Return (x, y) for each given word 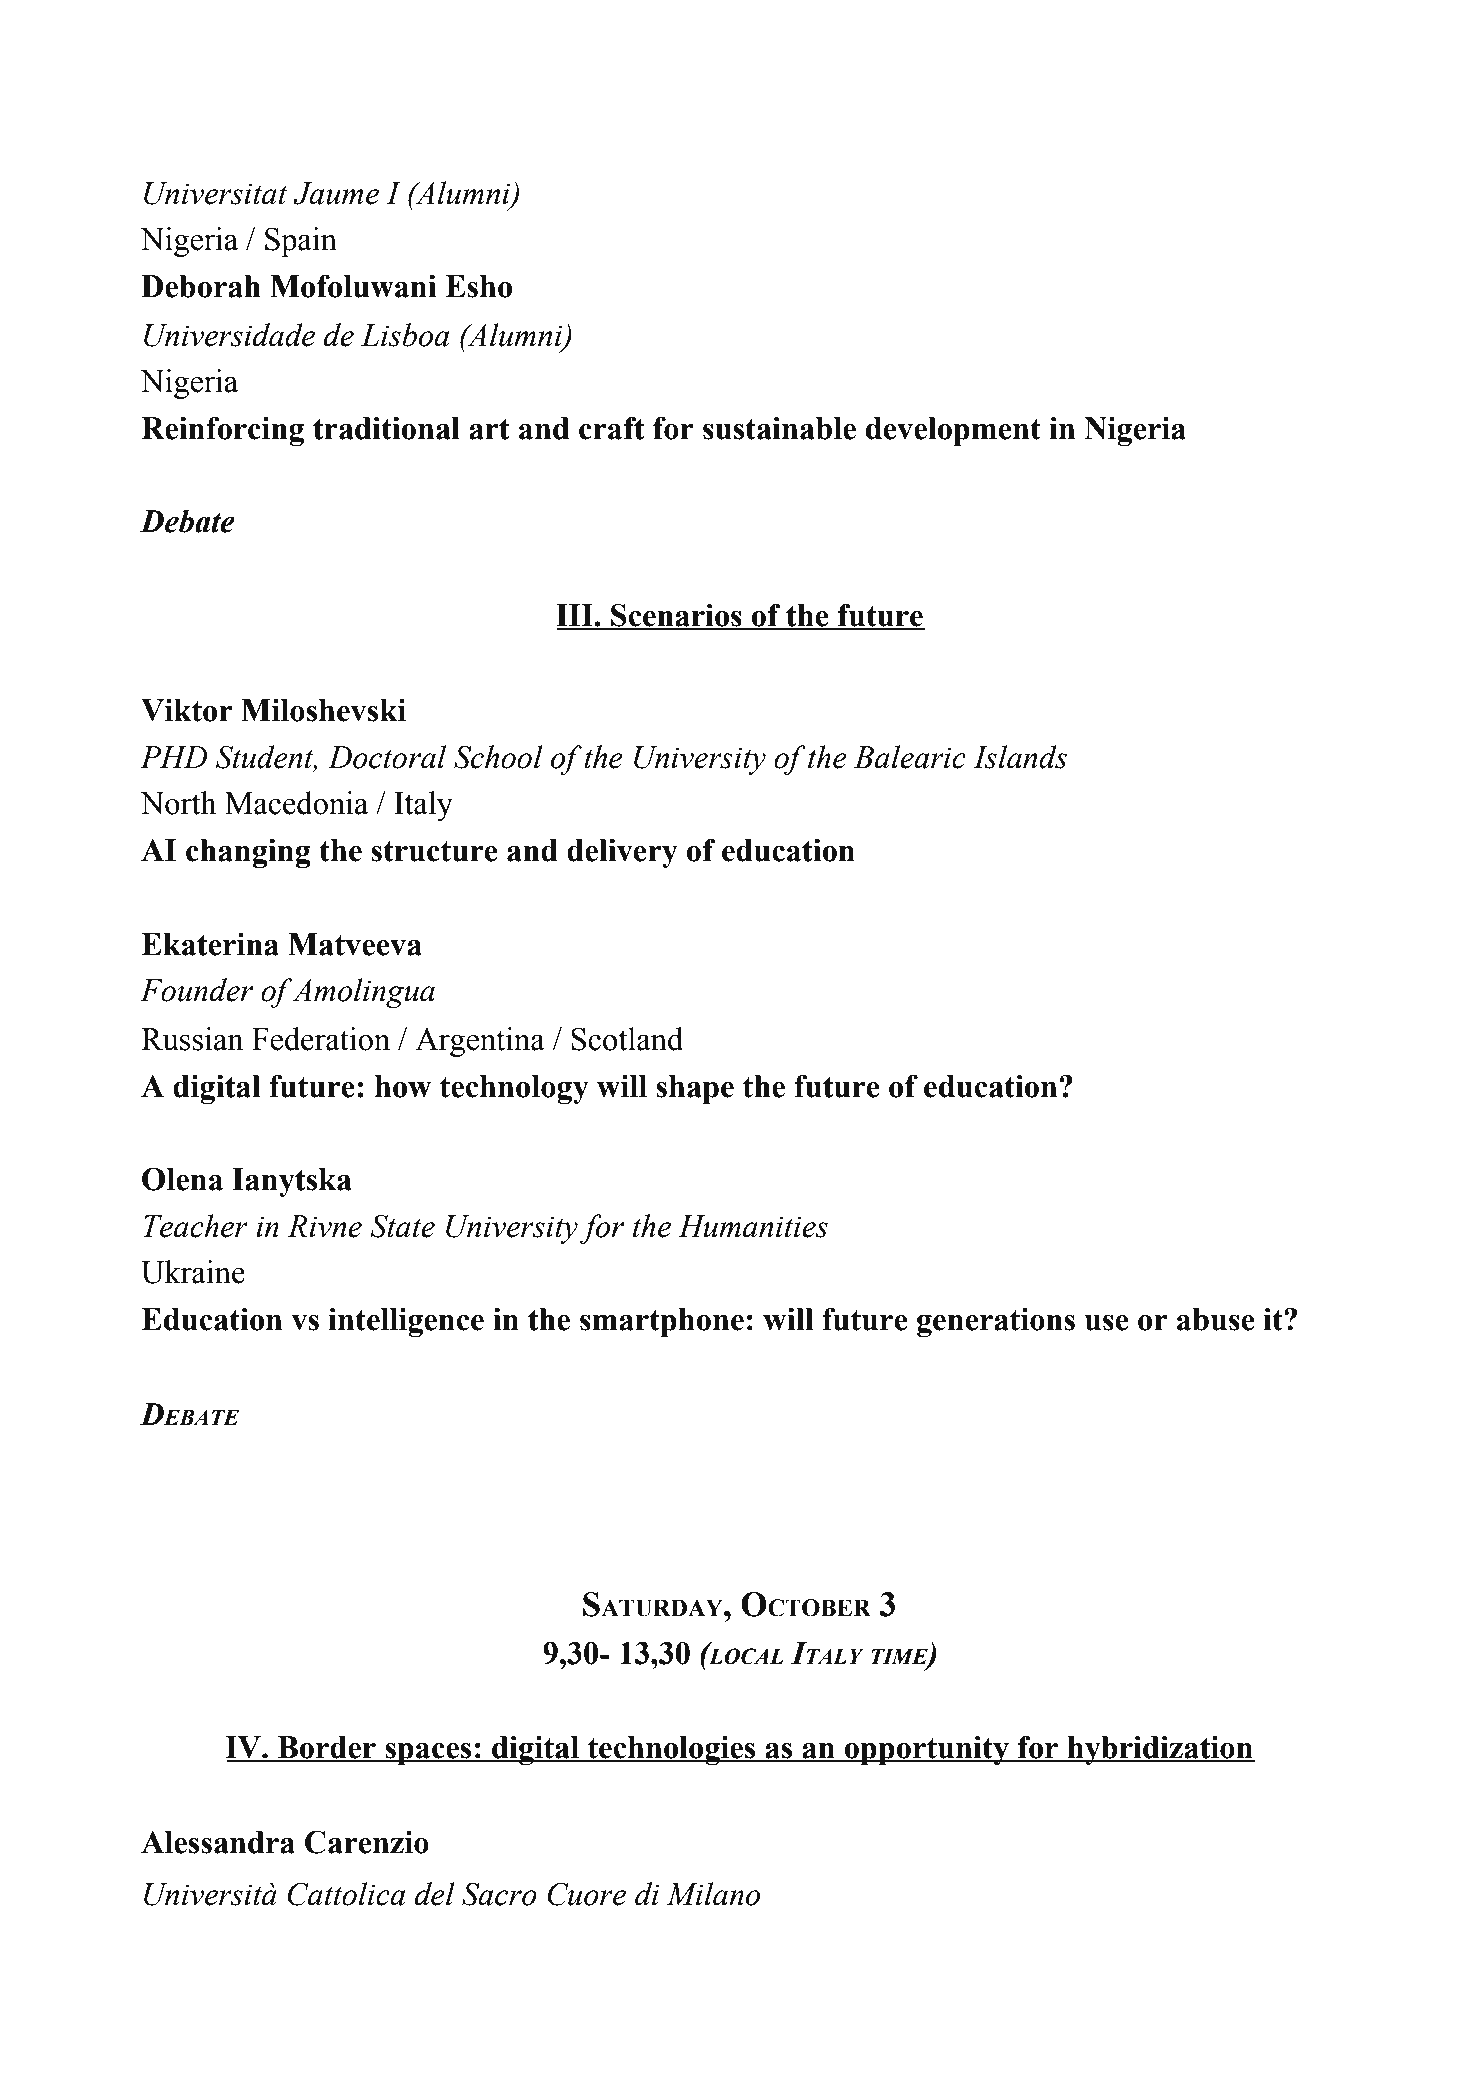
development (953, 431)
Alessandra (218, 1842)
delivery (622, 853)
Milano (713, 1894)
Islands (1020, 757)
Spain (301, 242)
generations (996, 1322)
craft (612, 428)
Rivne (324, 1226)
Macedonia (296, 803)
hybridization (1160, 1750)
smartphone (662, 1322)
